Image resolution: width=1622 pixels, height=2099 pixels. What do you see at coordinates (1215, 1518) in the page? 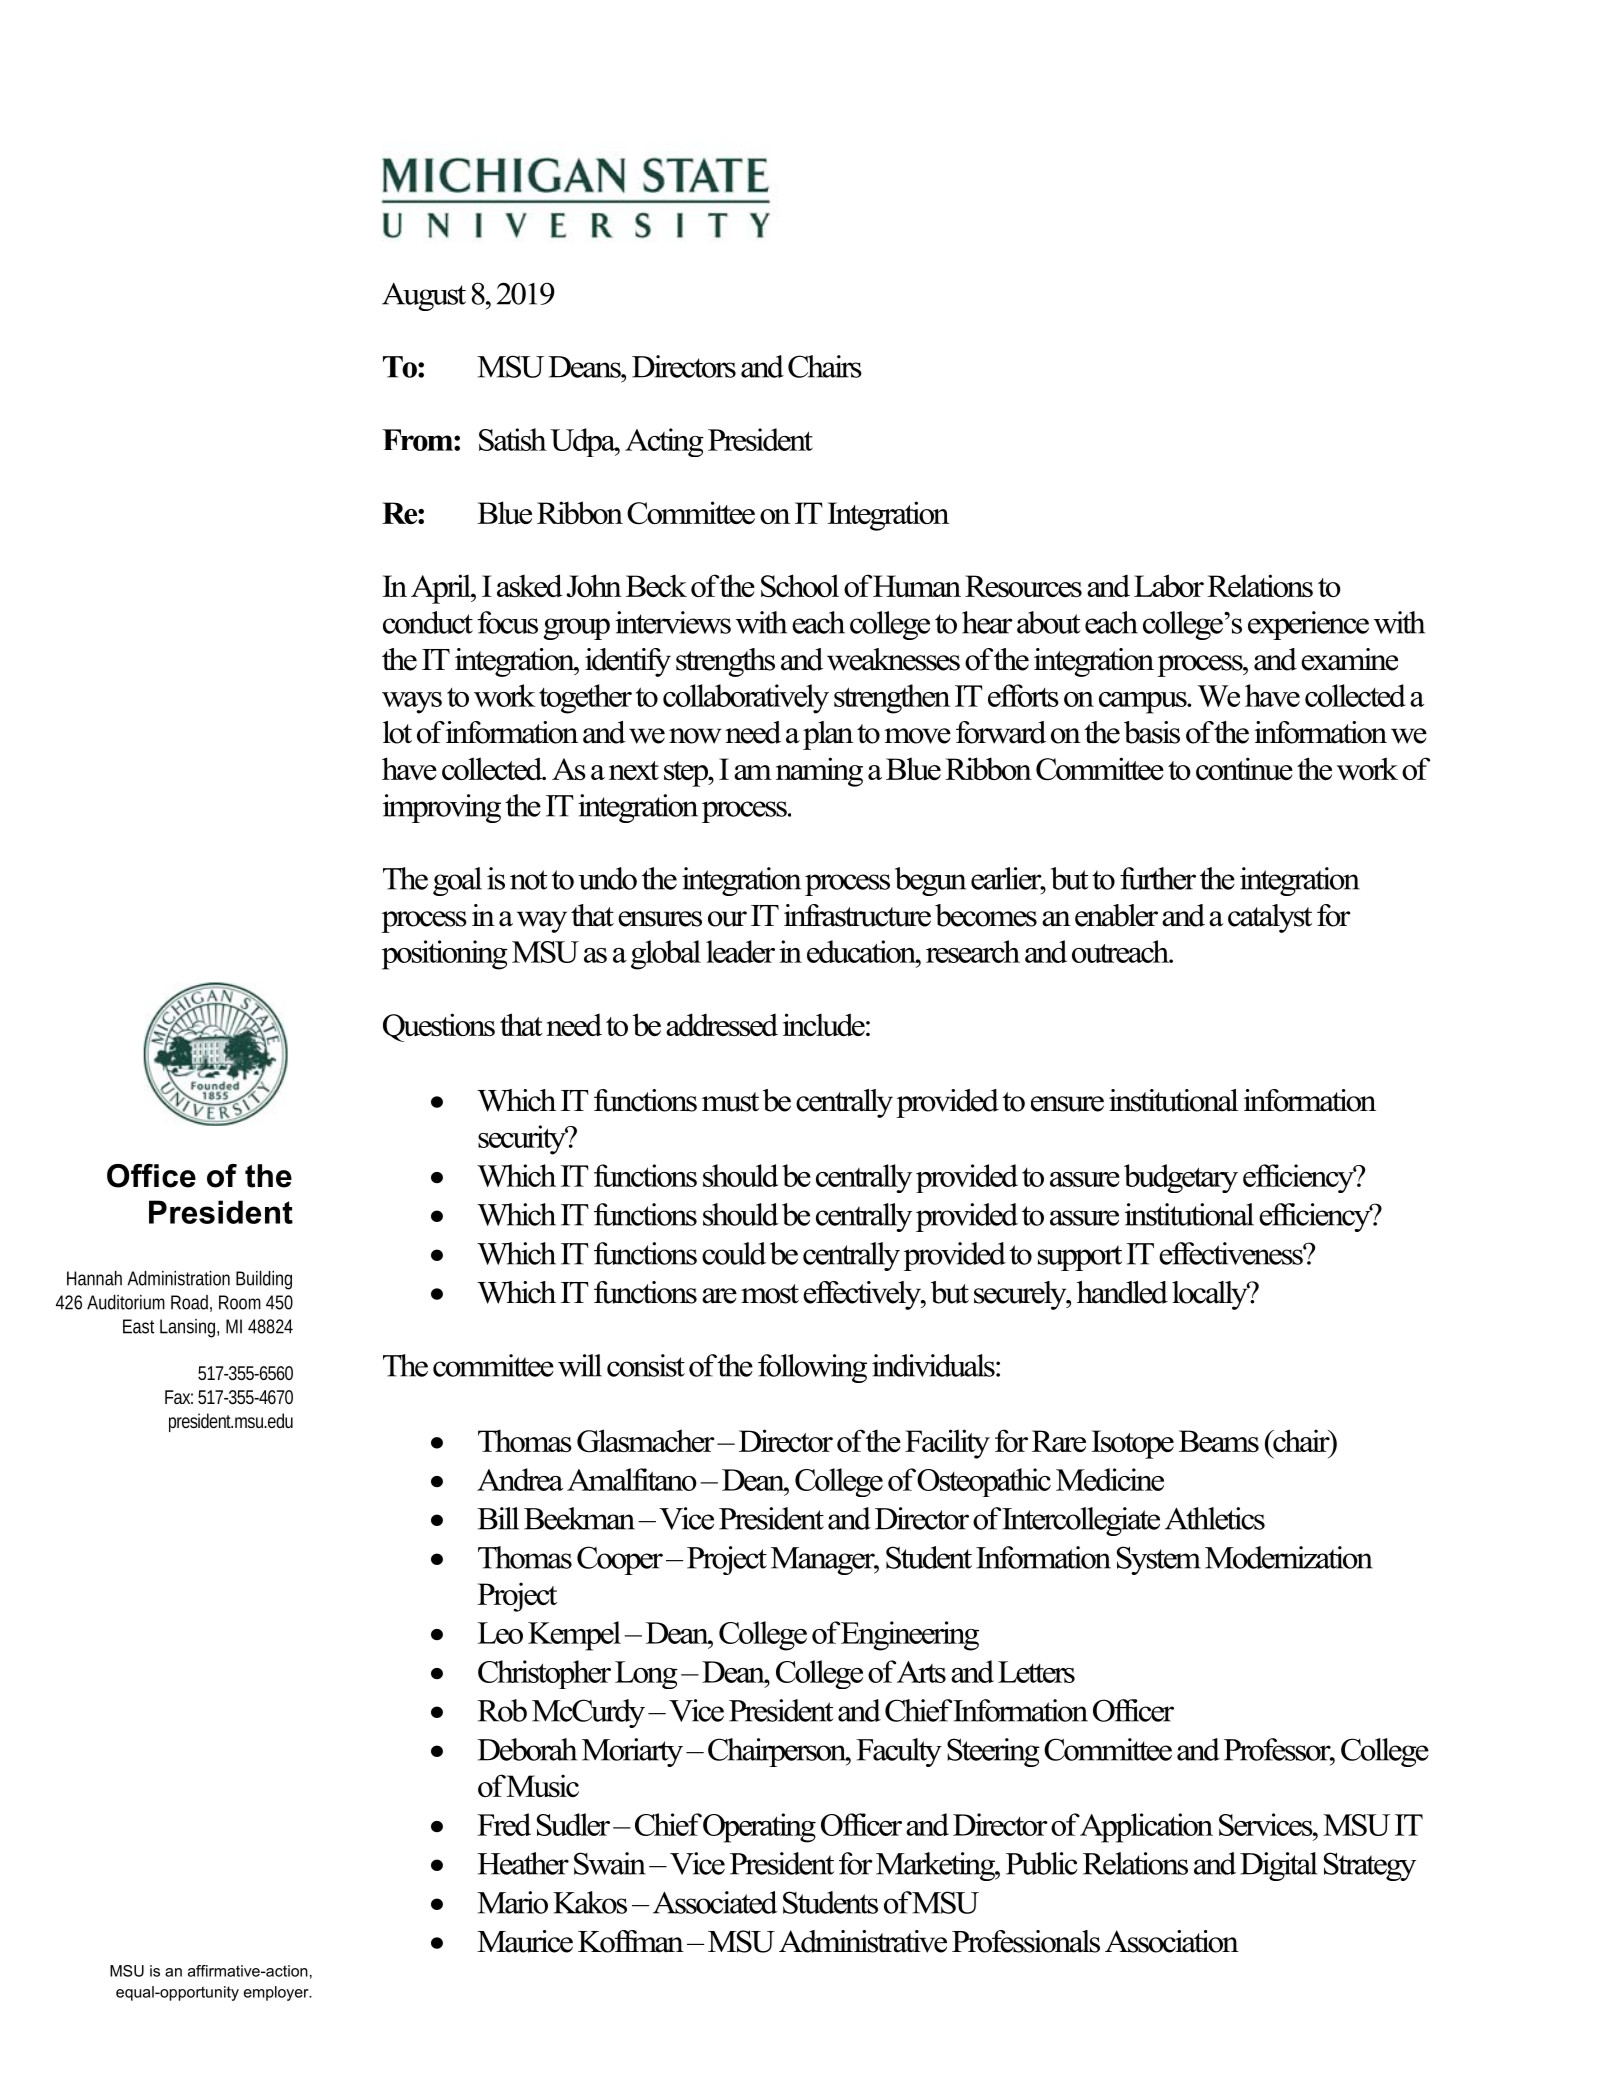
I see `Athletics` at bounding box center [1215, 1518].
